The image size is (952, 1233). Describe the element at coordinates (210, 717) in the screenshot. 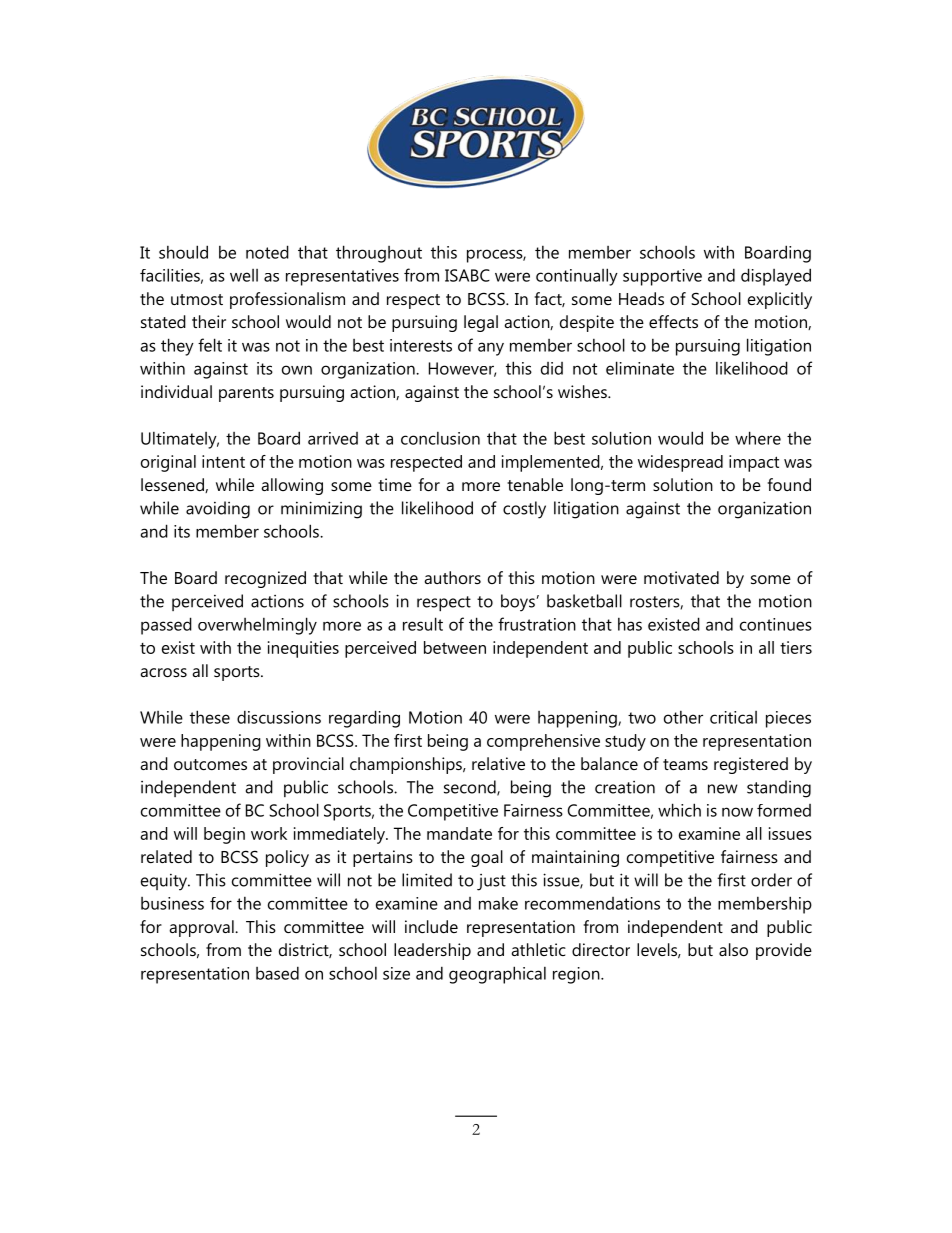

I see `these` at that location.
